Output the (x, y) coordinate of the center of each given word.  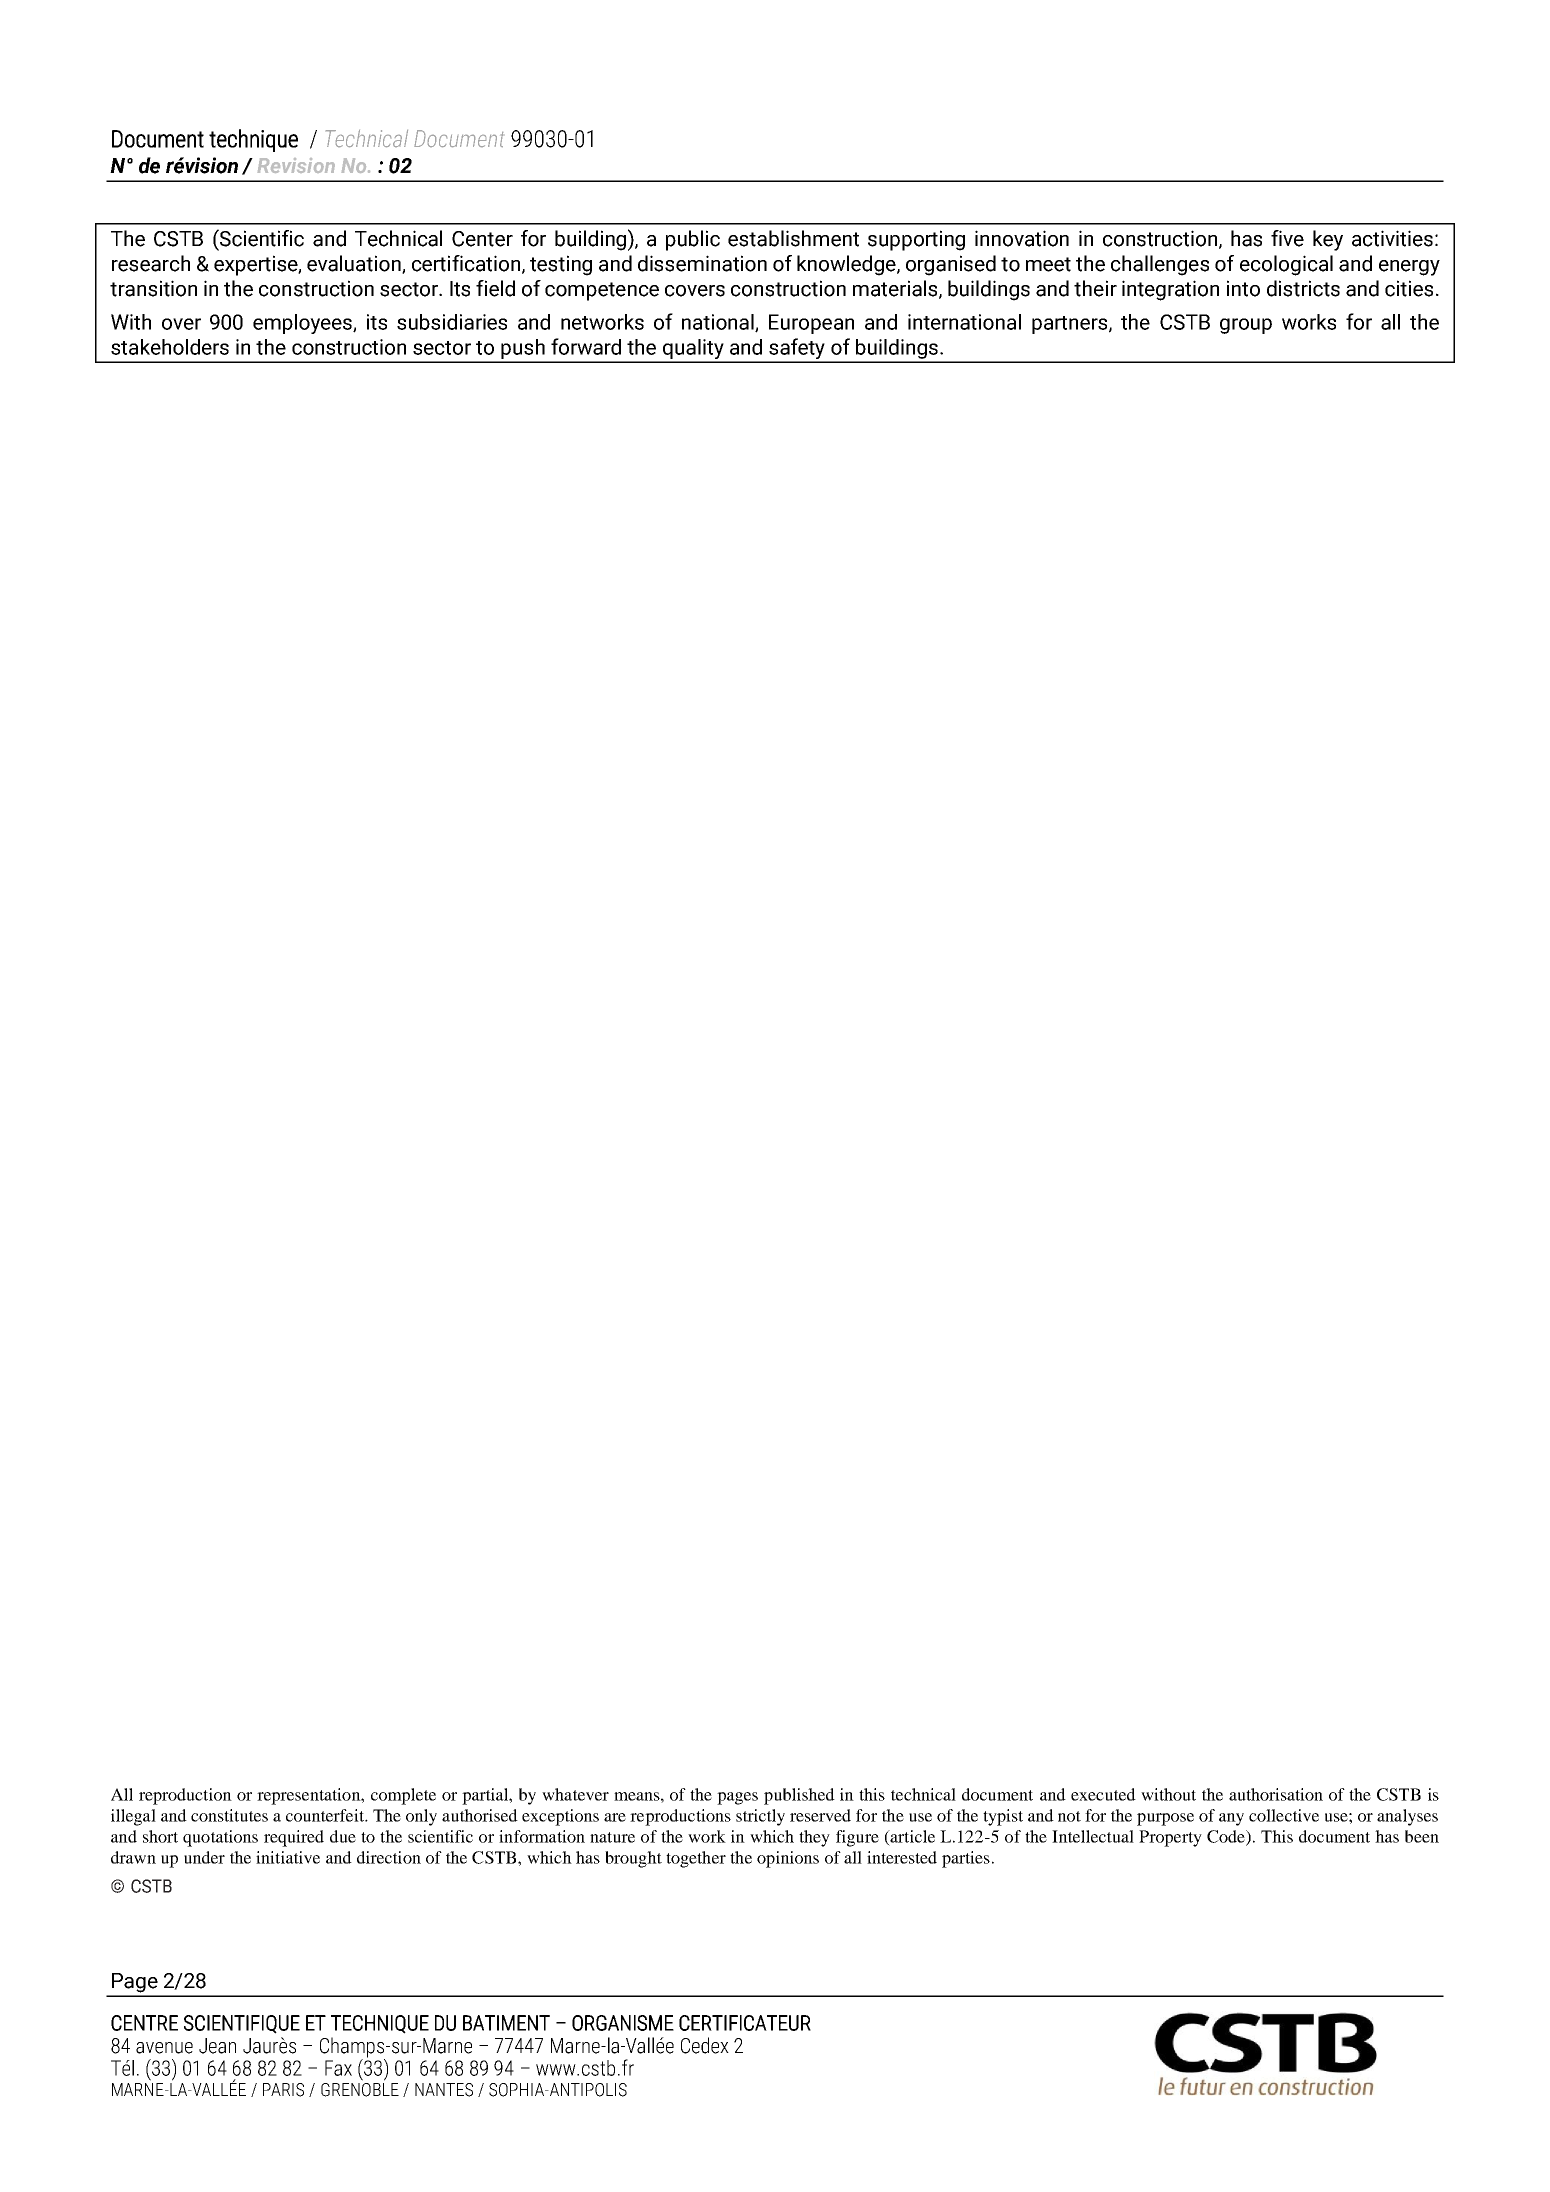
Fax (338, 2068)
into (1243, 288)
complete (403, 1796)
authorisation (1276, 1794)
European (811, 324)
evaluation (355, 264)
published (799, 1796)
